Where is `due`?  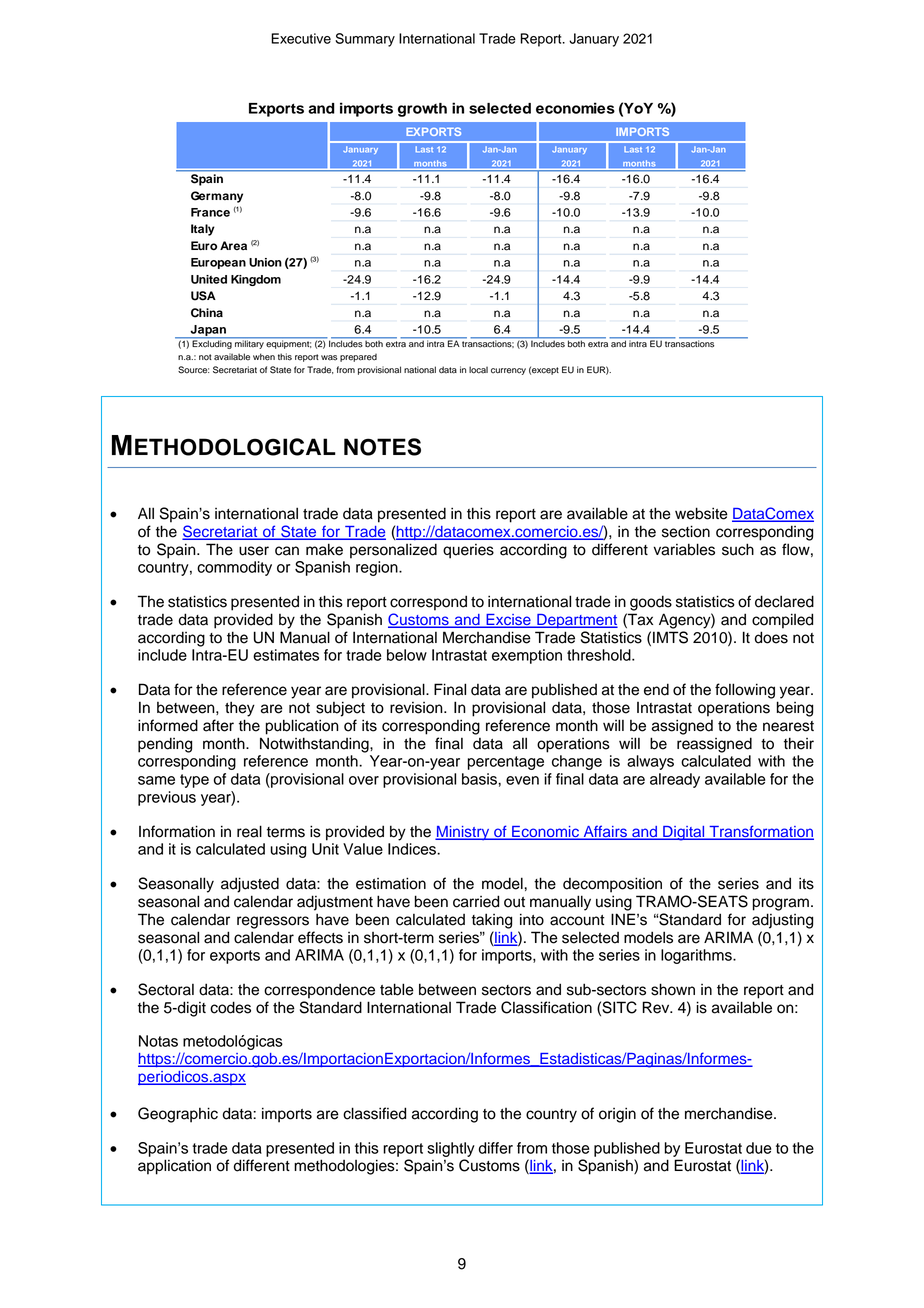
due is located at coordinates (758, 1148).
